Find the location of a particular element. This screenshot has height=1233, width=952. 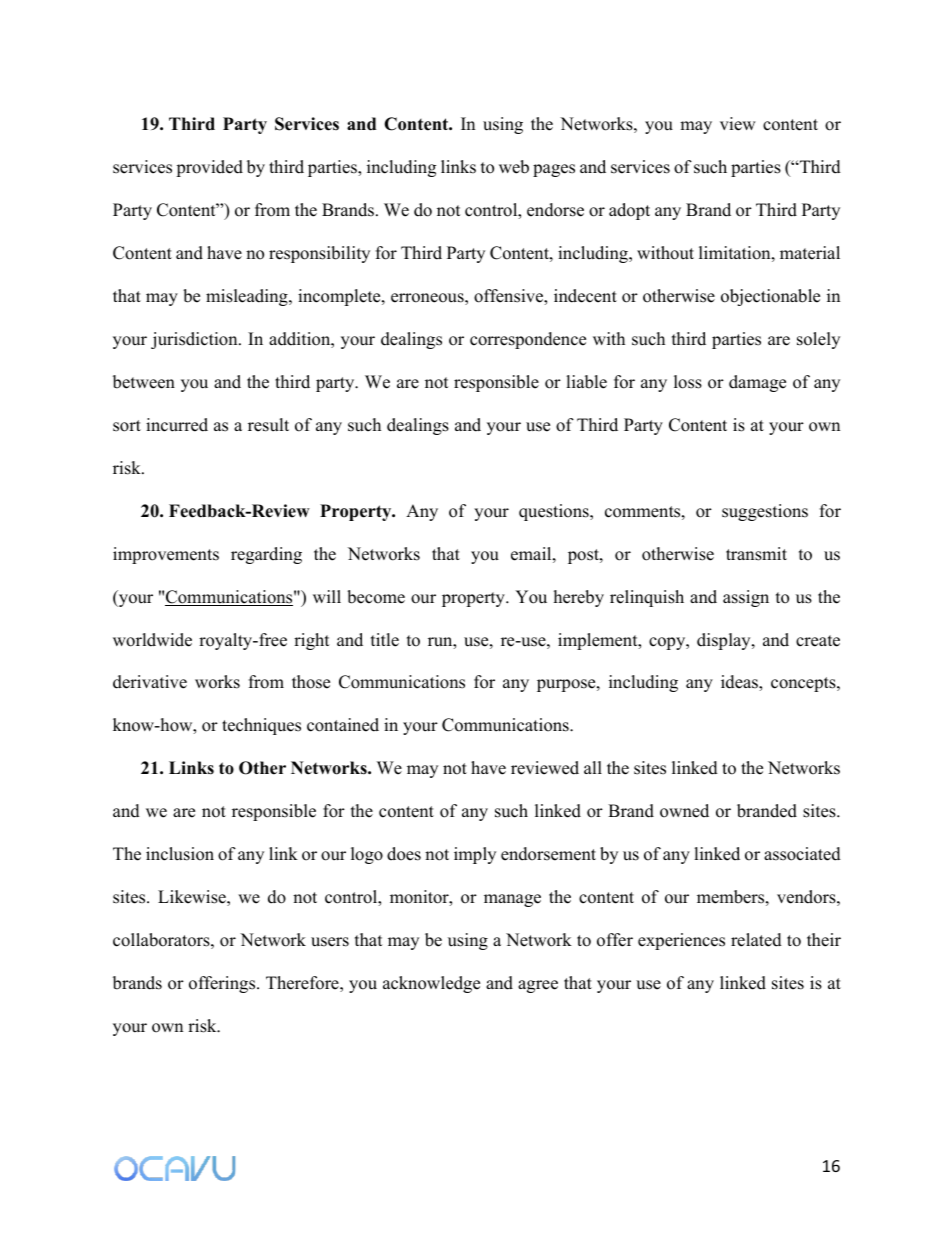

users is located at coordinates (330, 942).
